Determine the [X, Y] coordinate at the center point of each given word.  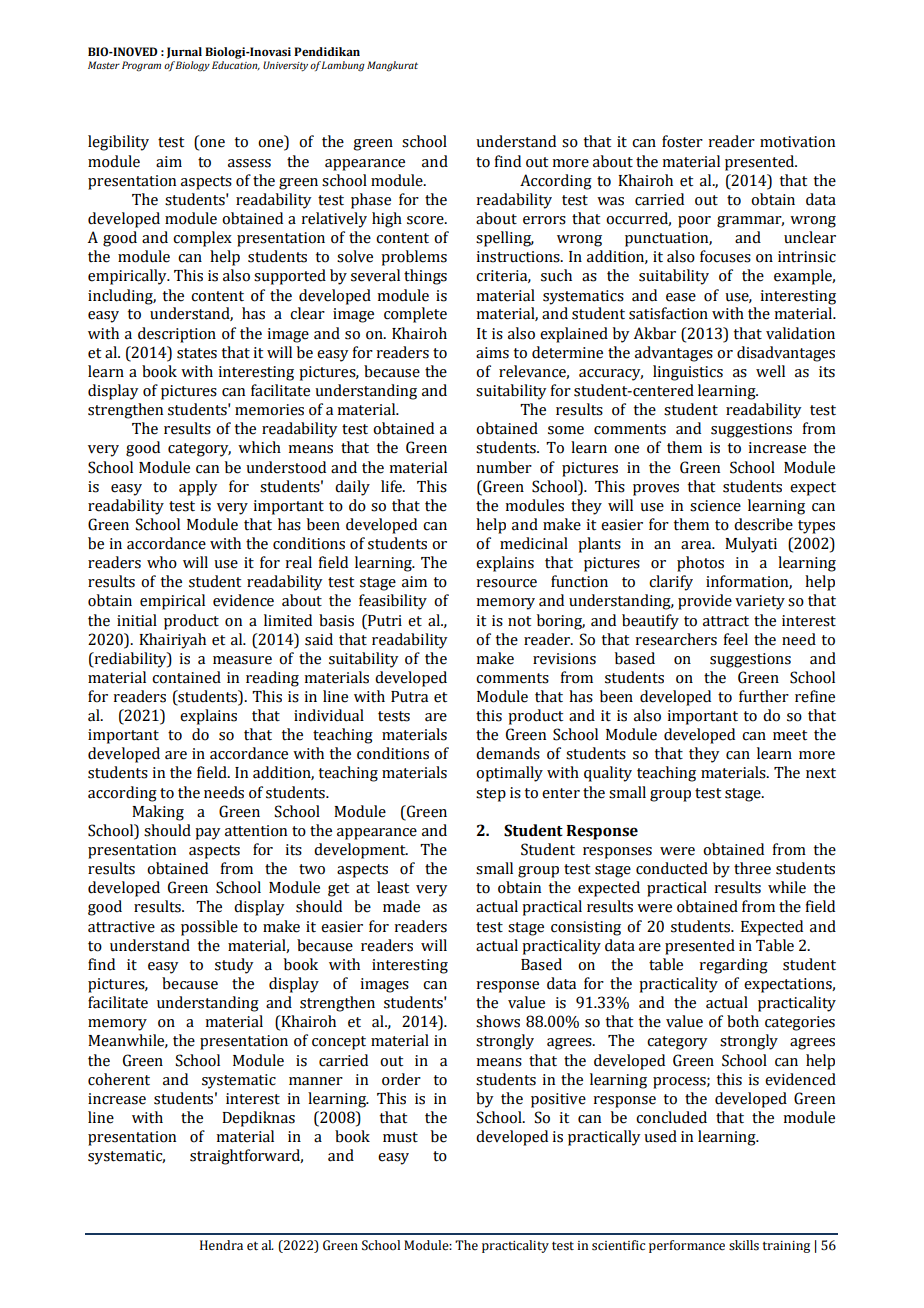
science [715, 506]
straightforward [246, 1157]
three [752, 868]
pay [208, 834]
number [504, 467]
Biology [192, 66]
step [491, 795]
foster [682, 141]
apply [198, 488]
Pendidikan [327, 51]
